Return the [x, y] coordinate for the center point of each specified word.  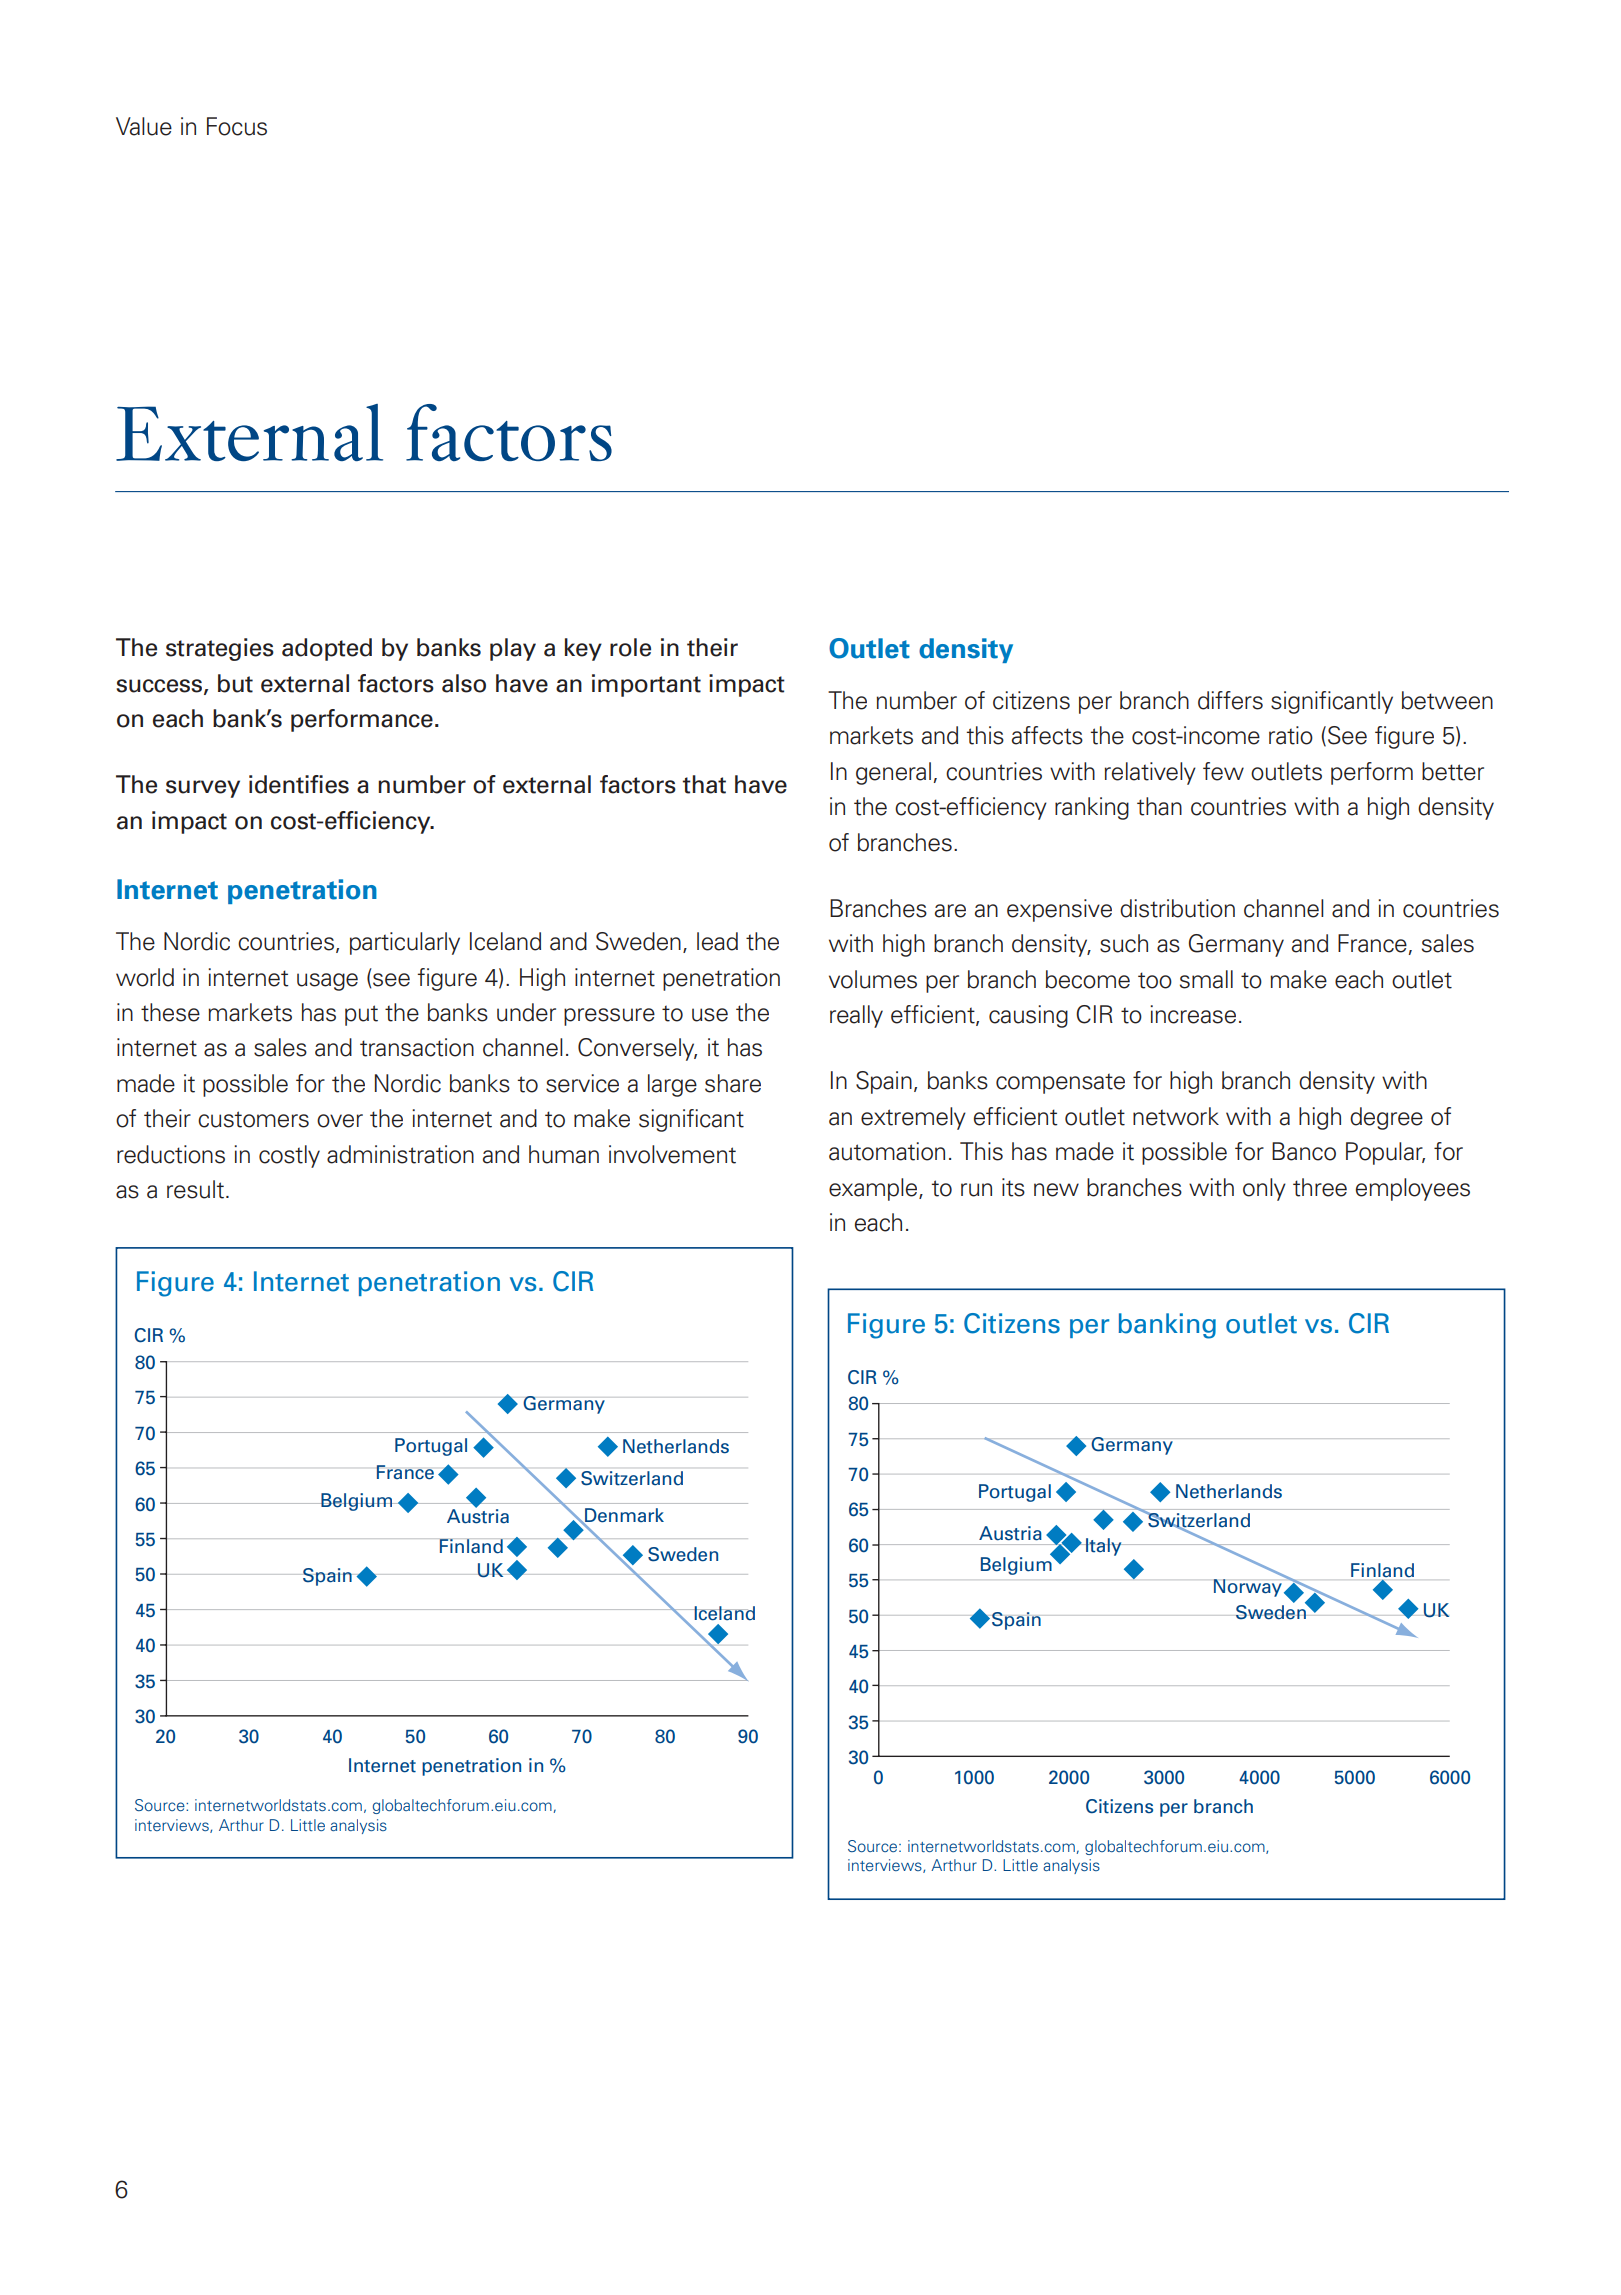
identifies [299, 784]
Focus [237, 126]
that [704, 784]
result [195, 1189]
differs [1230, 700]
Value [144, 126]
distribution [1177, 908]
